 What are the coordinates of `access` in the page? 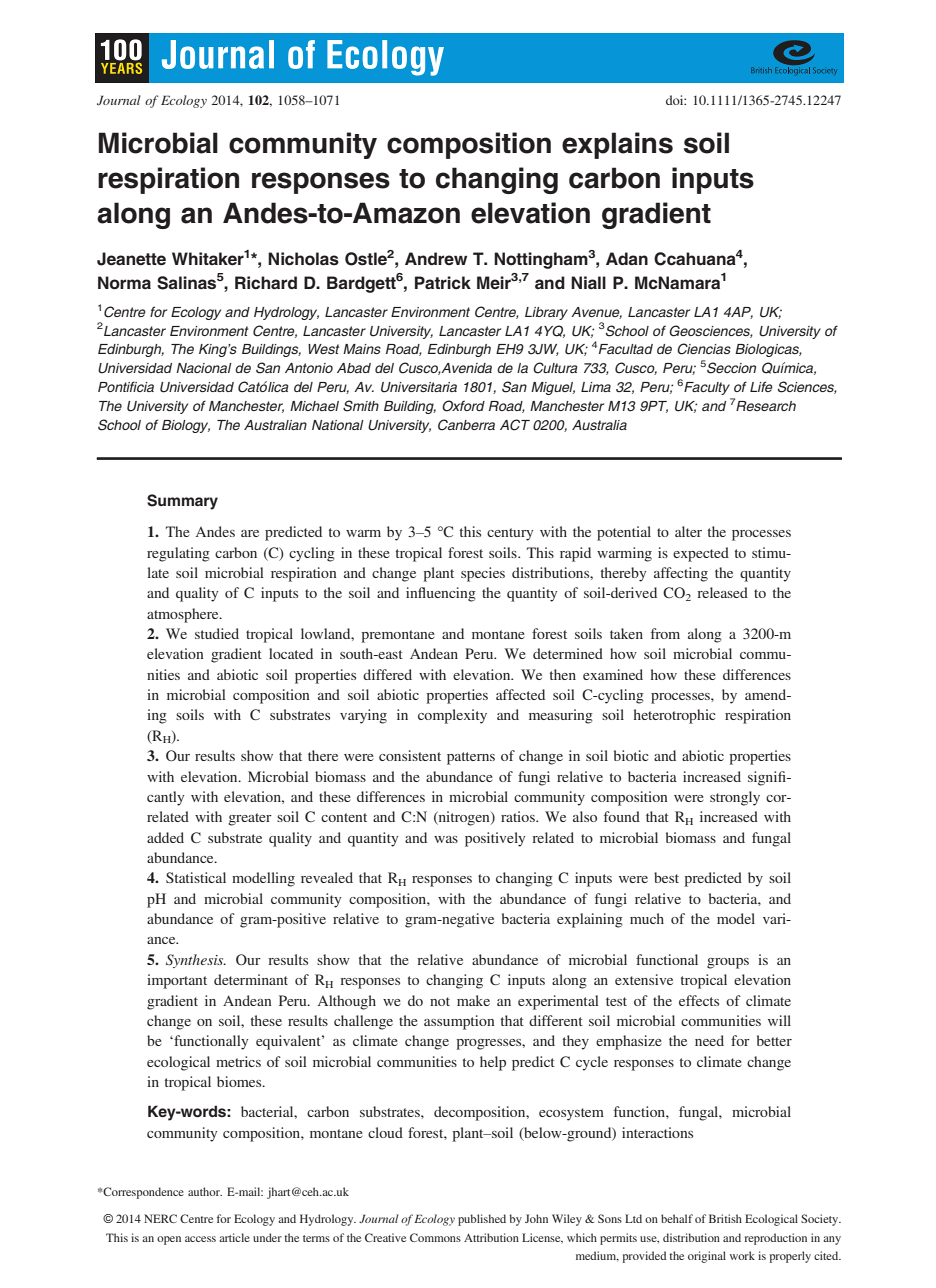 It's located at (200, 1239).
